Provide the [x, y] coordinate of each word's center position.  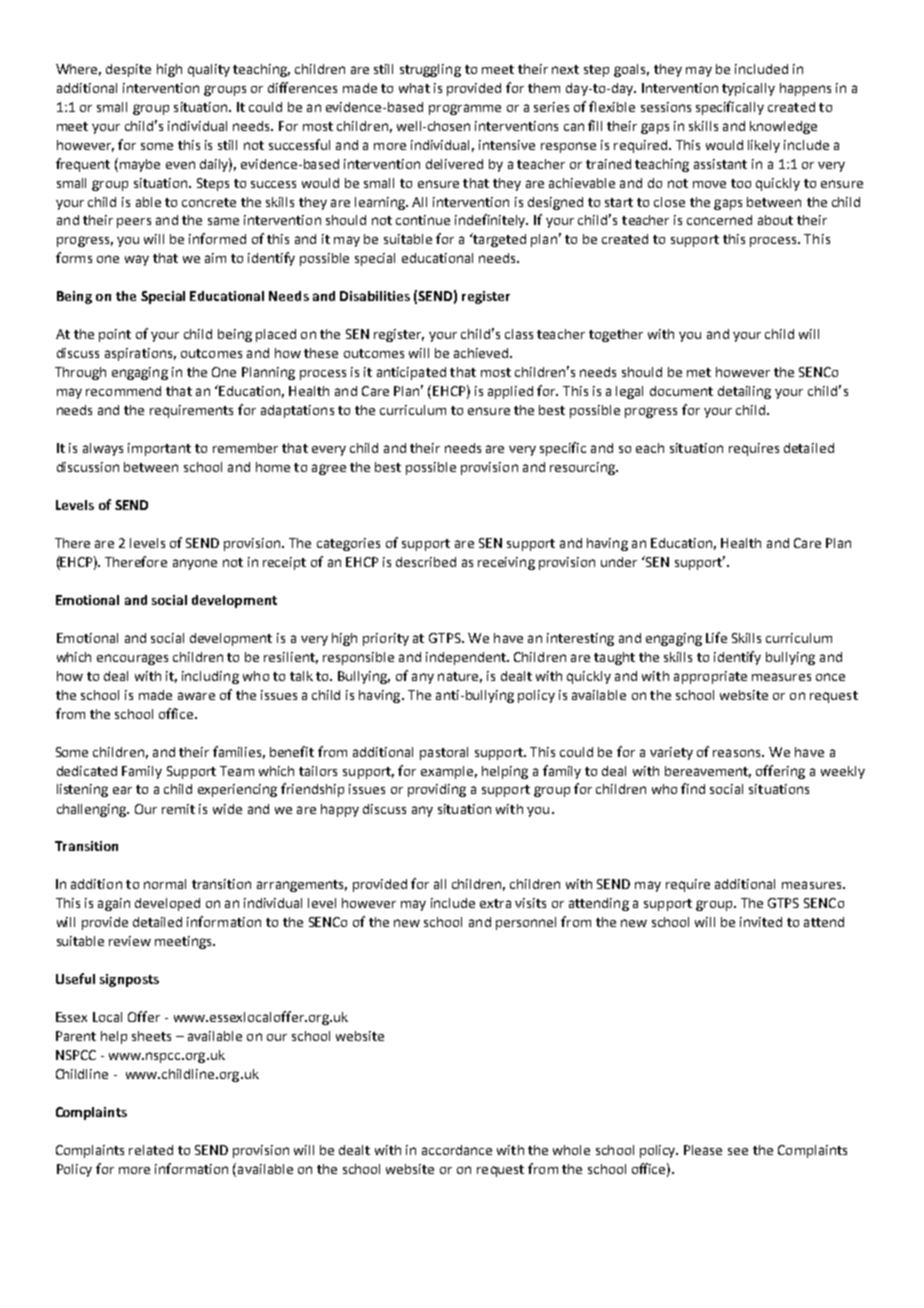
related [151, 1150]
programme [465, 109]
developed [167, 904]
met [699, 372]
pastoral [444, 753]
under [619, 562]
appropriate [710, 677]
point [115, 335]
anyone [195, 564]
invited [761, 922]
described [426, 562]
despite [128, 70]
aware [196, 696]
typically [748, 89]
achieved [482, 353]
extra [495, 903]
